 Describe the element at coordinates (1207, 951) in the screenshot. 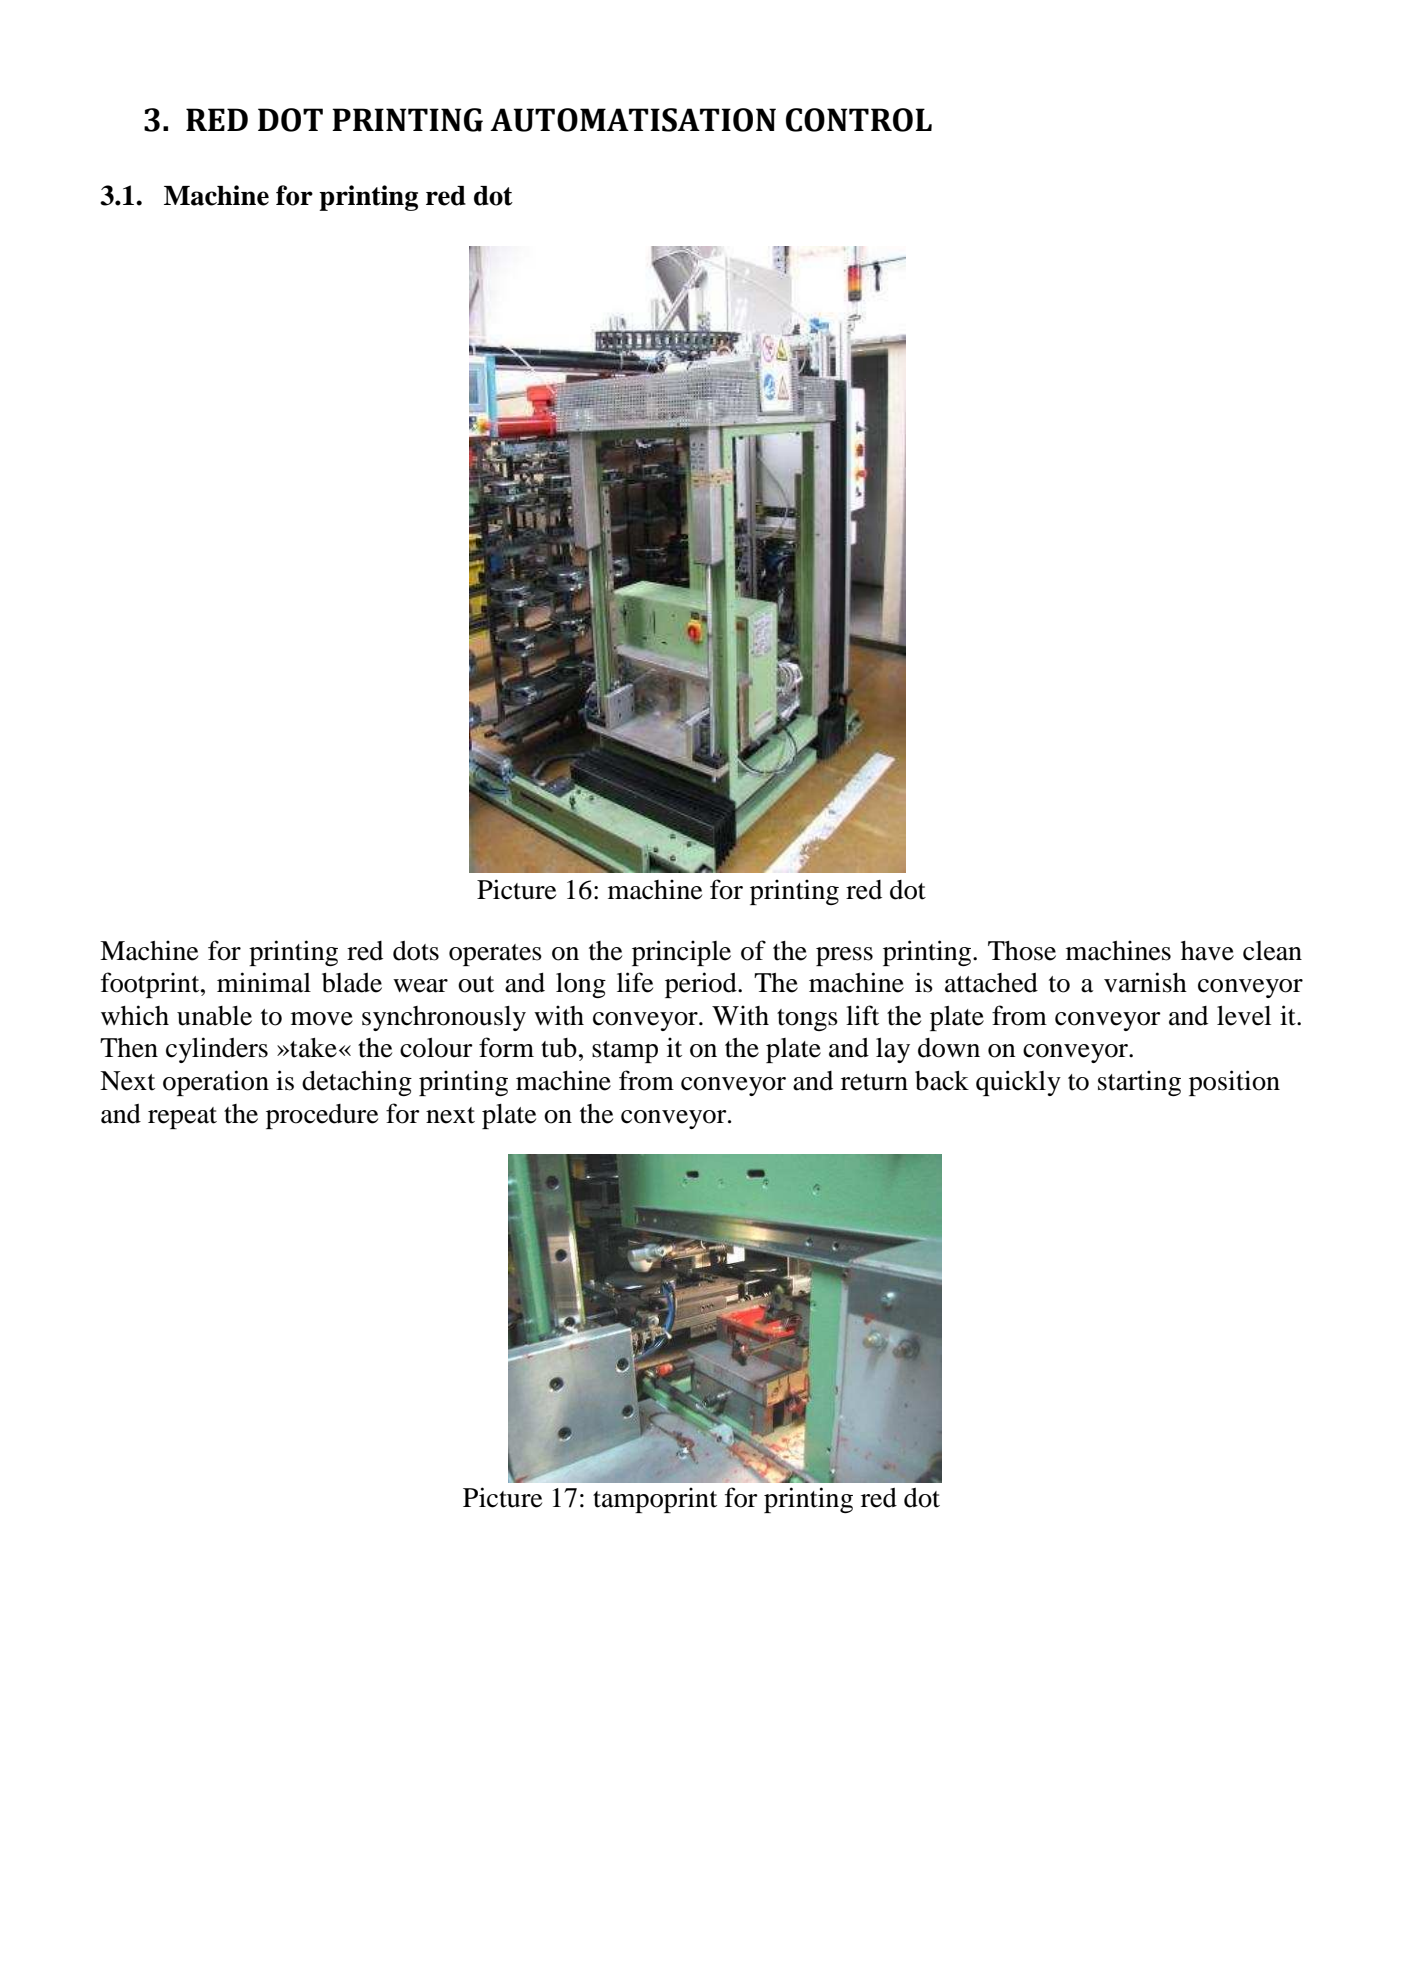

I see `have` at that location.
